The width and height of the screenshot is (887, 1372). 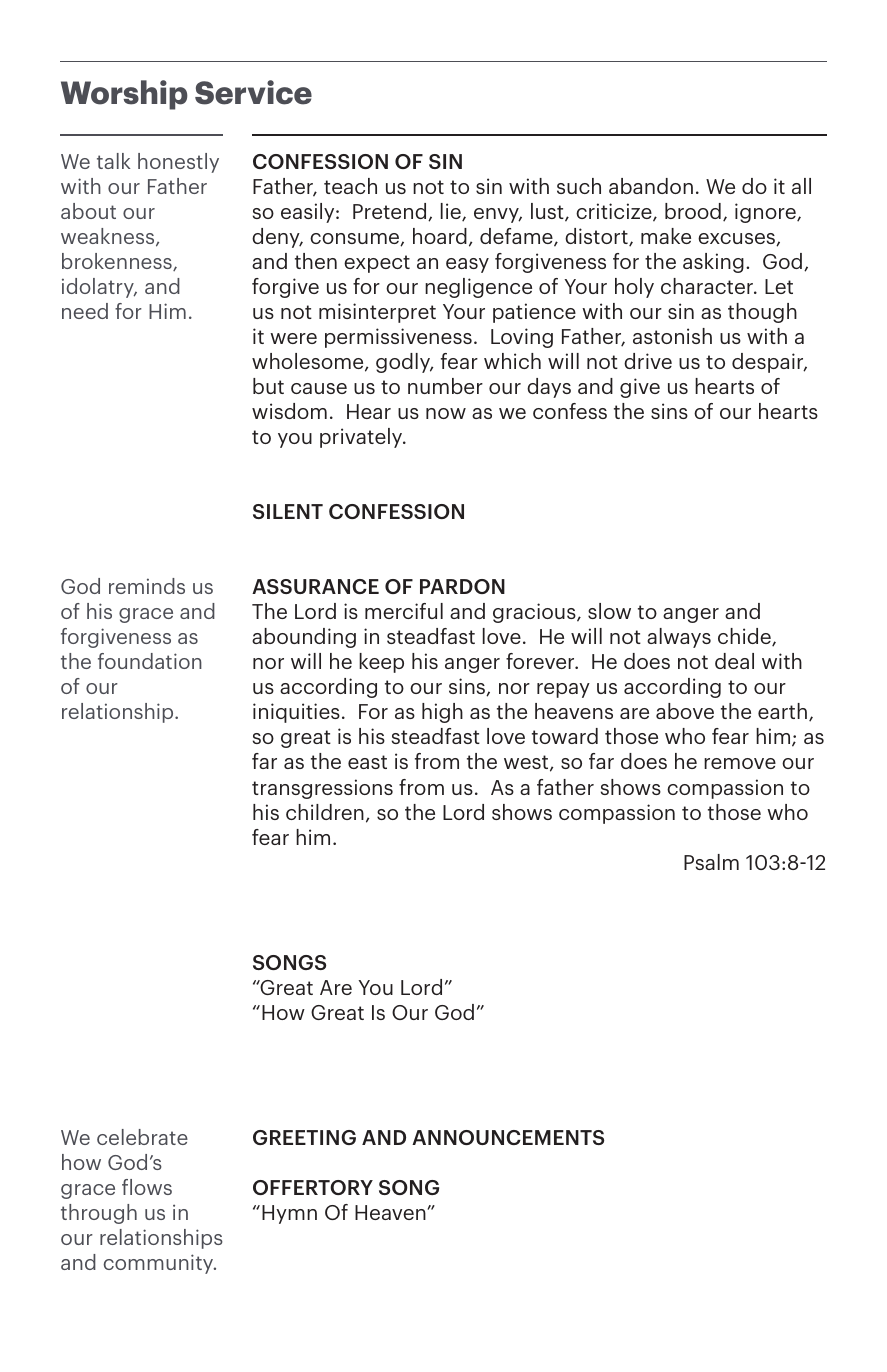 What do you see at coordinates (648, 361) in the screenshot?
I see `drive` at bounding box center [648, 361].
